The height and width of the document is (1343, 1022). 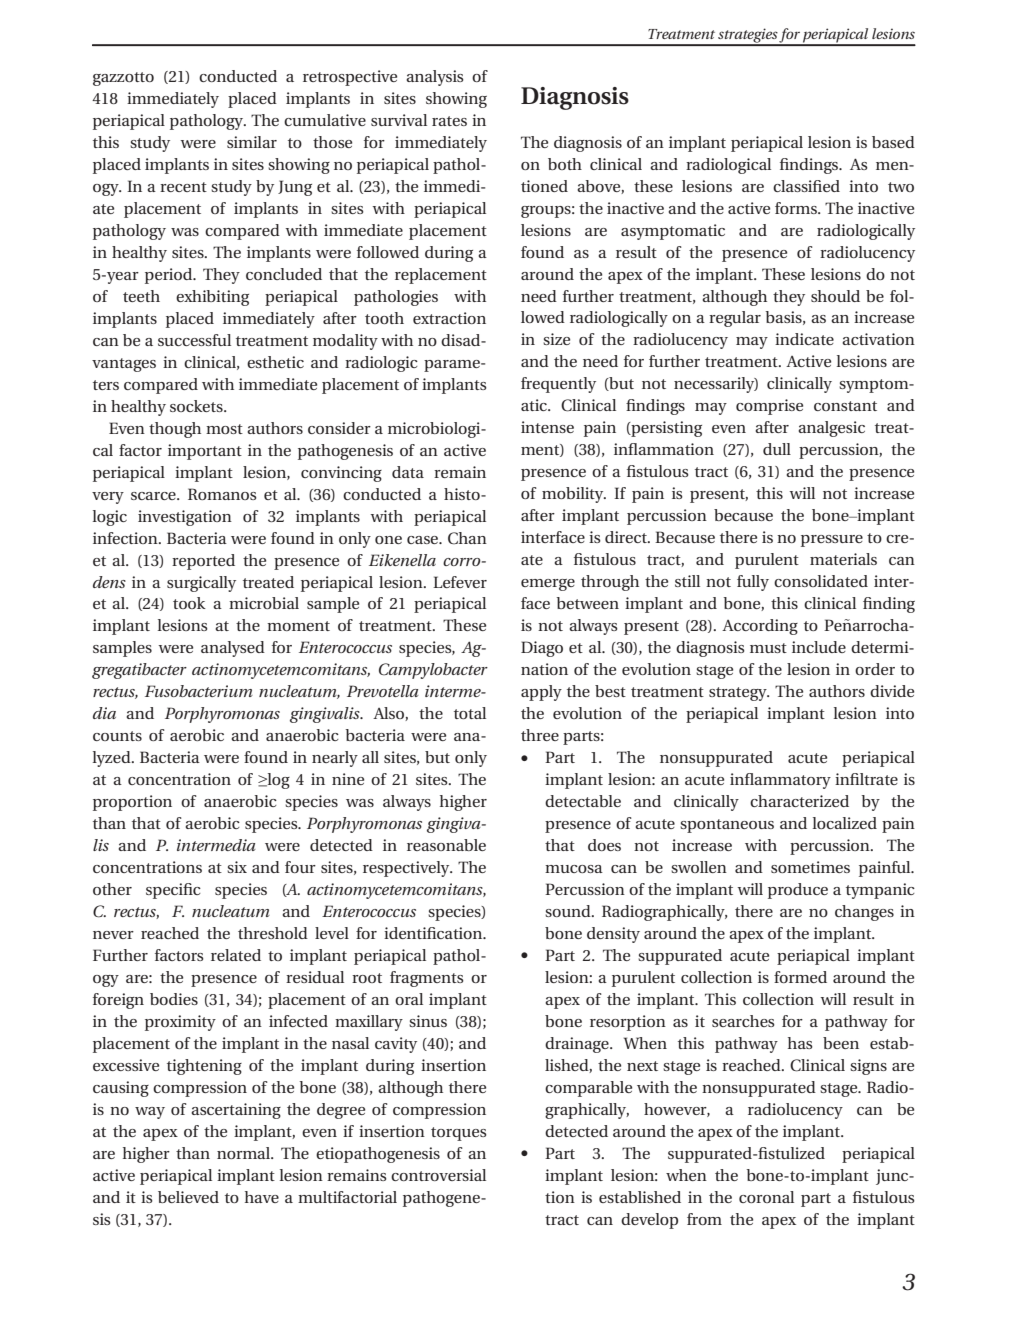 What do you see at coordinates (574, 495) in the document?
I see `mobility` at bounding box center [574, 495].
